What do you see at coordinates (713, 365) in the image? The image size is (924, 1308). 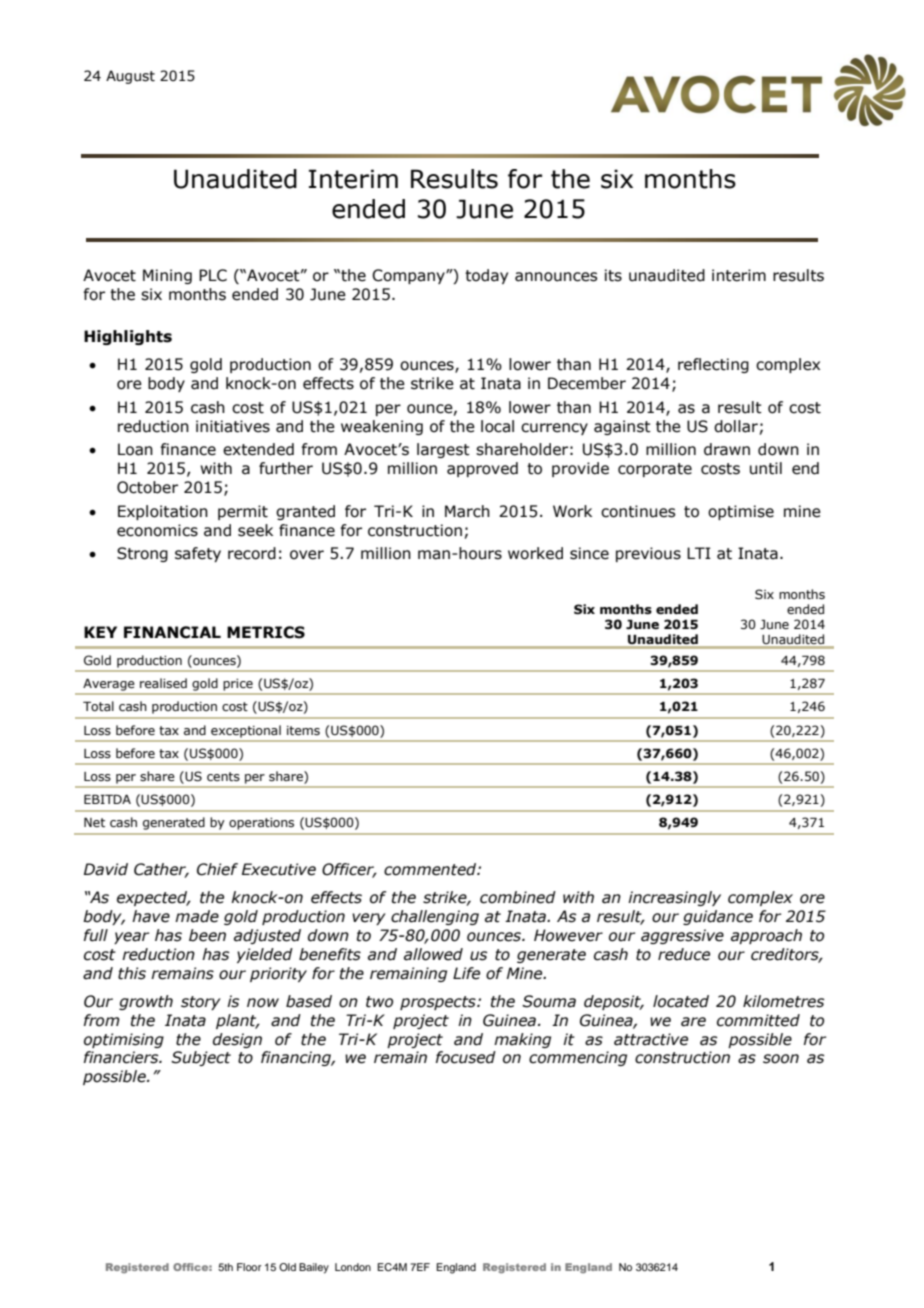 I see `reflecting` at bounding box center [713, 365].
